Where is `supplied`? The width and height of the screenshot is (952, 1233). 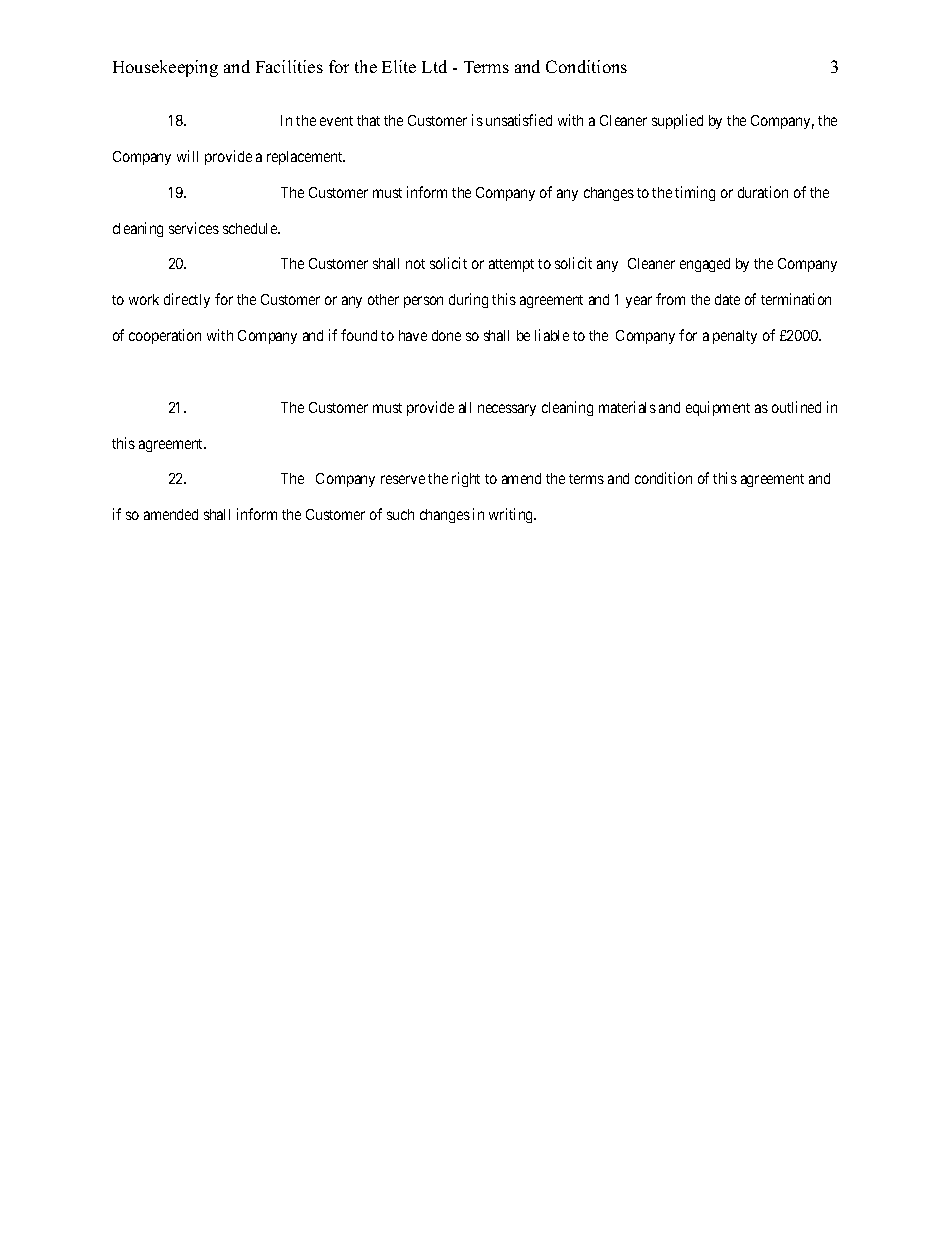
supplied is located at coordinates (677, 121).
